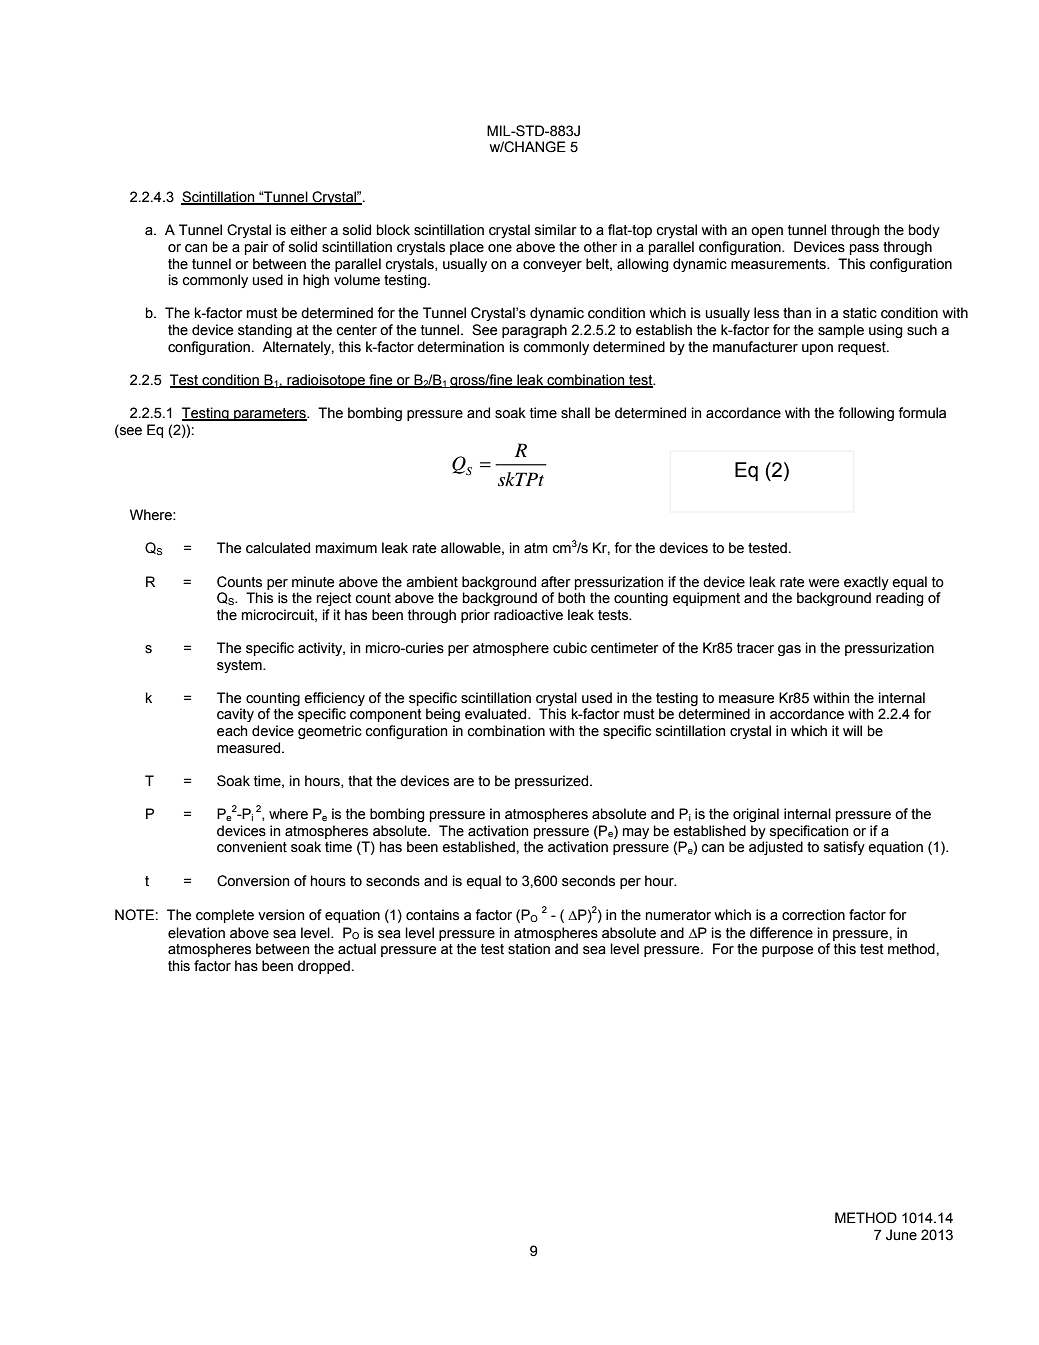  What do you see at coordinates (552, 266) in the page?
I see `conveyer` at bounding box center [552, 266].
